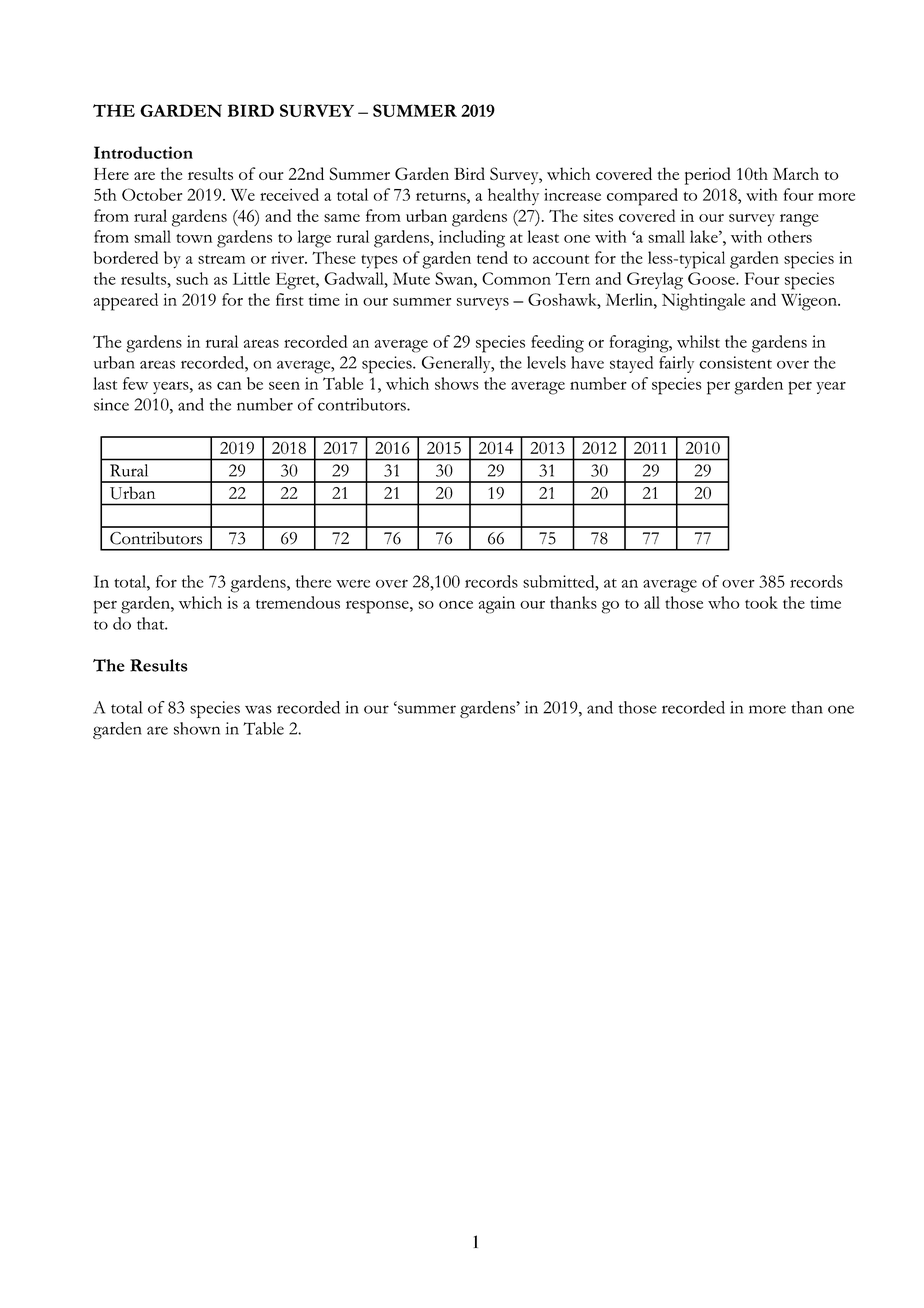 The image size is (924, 1308). Describe the element at coordinates (735, 362) in the page. I see `consistent` at that location.
